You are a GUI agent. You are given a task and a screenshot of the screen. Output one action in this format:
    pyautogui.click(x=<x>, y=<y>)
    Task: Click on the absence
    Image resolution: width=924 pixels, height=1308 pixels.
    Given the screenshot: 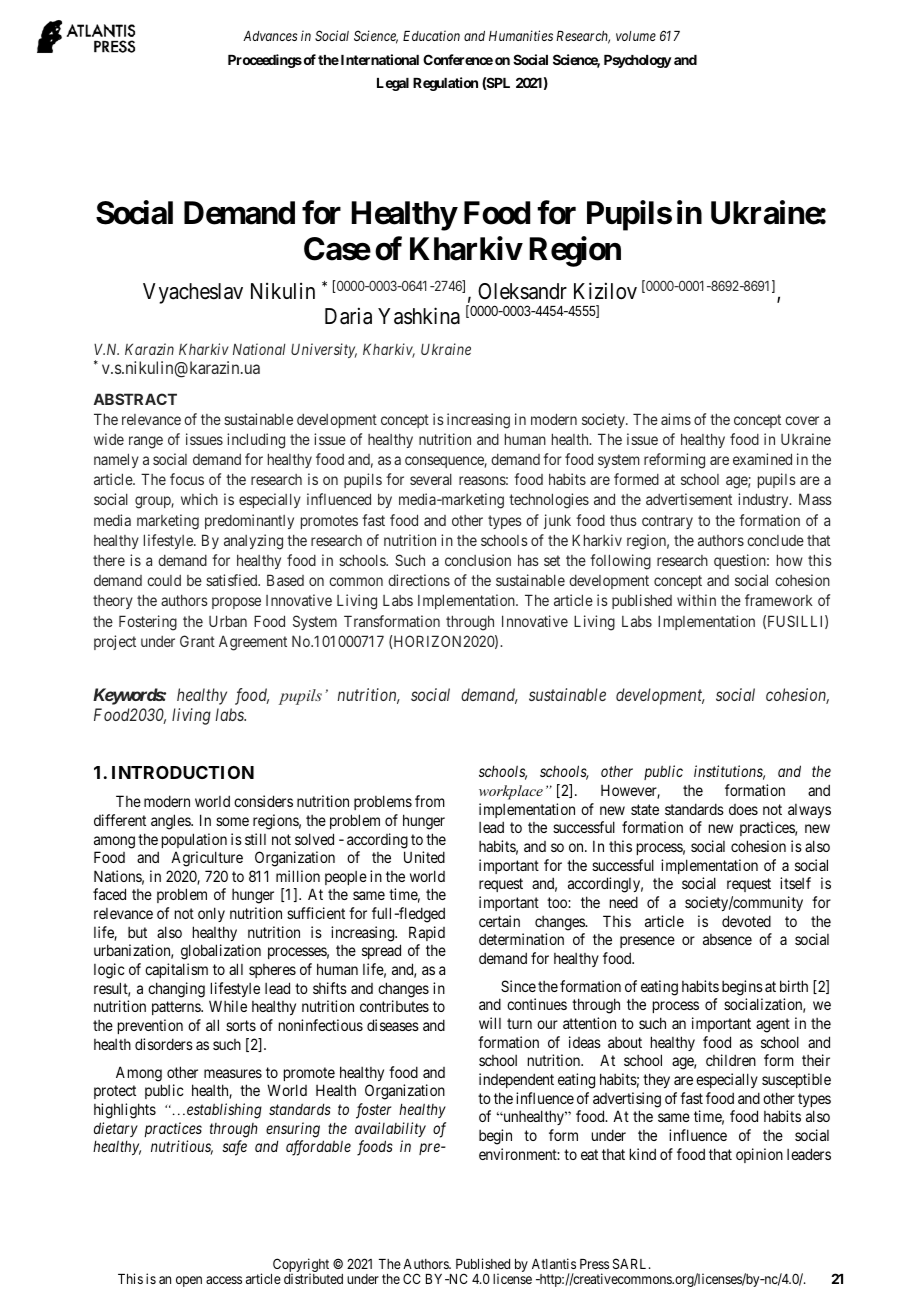 What is the action you would take?
    pyautogui.click(x=727, y=939)
